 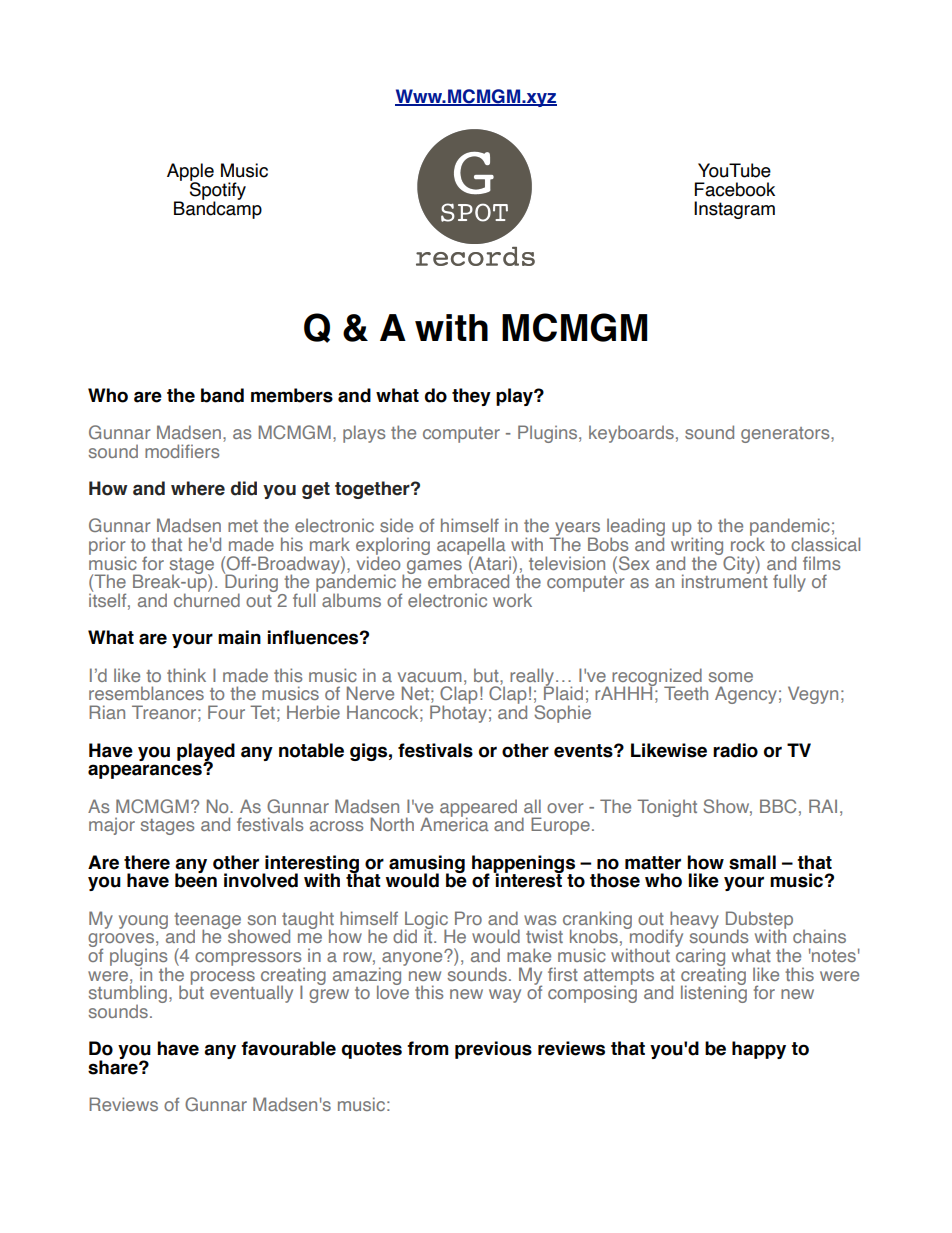 I want to click on previous, so click(x=493, y=1050).
